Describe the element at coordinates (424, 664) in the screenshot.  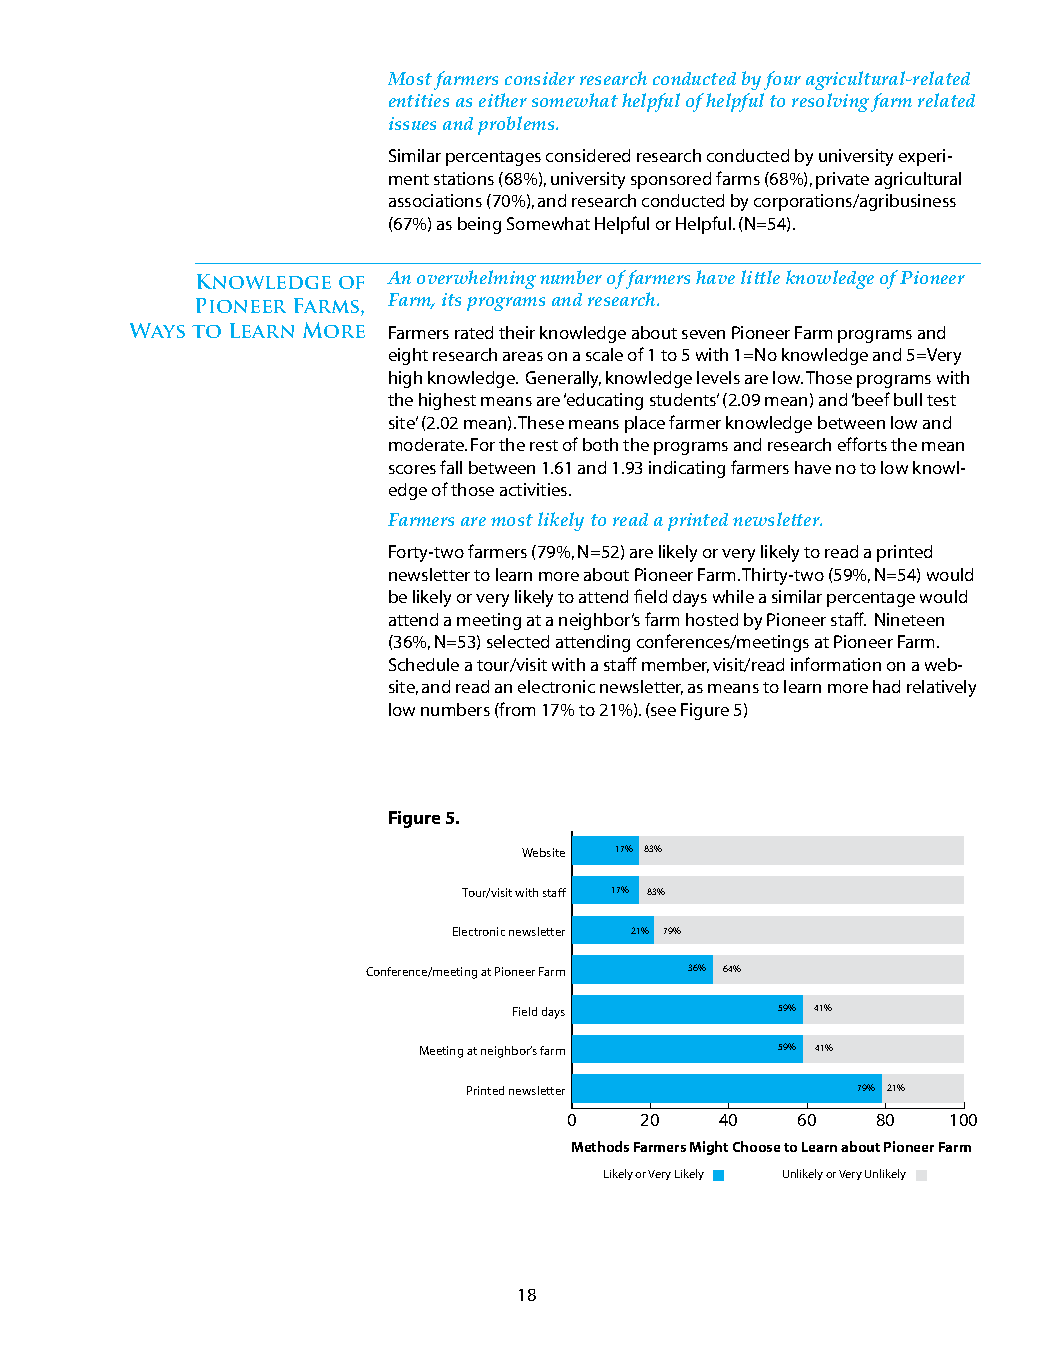
I see `Schedule` at that location.
